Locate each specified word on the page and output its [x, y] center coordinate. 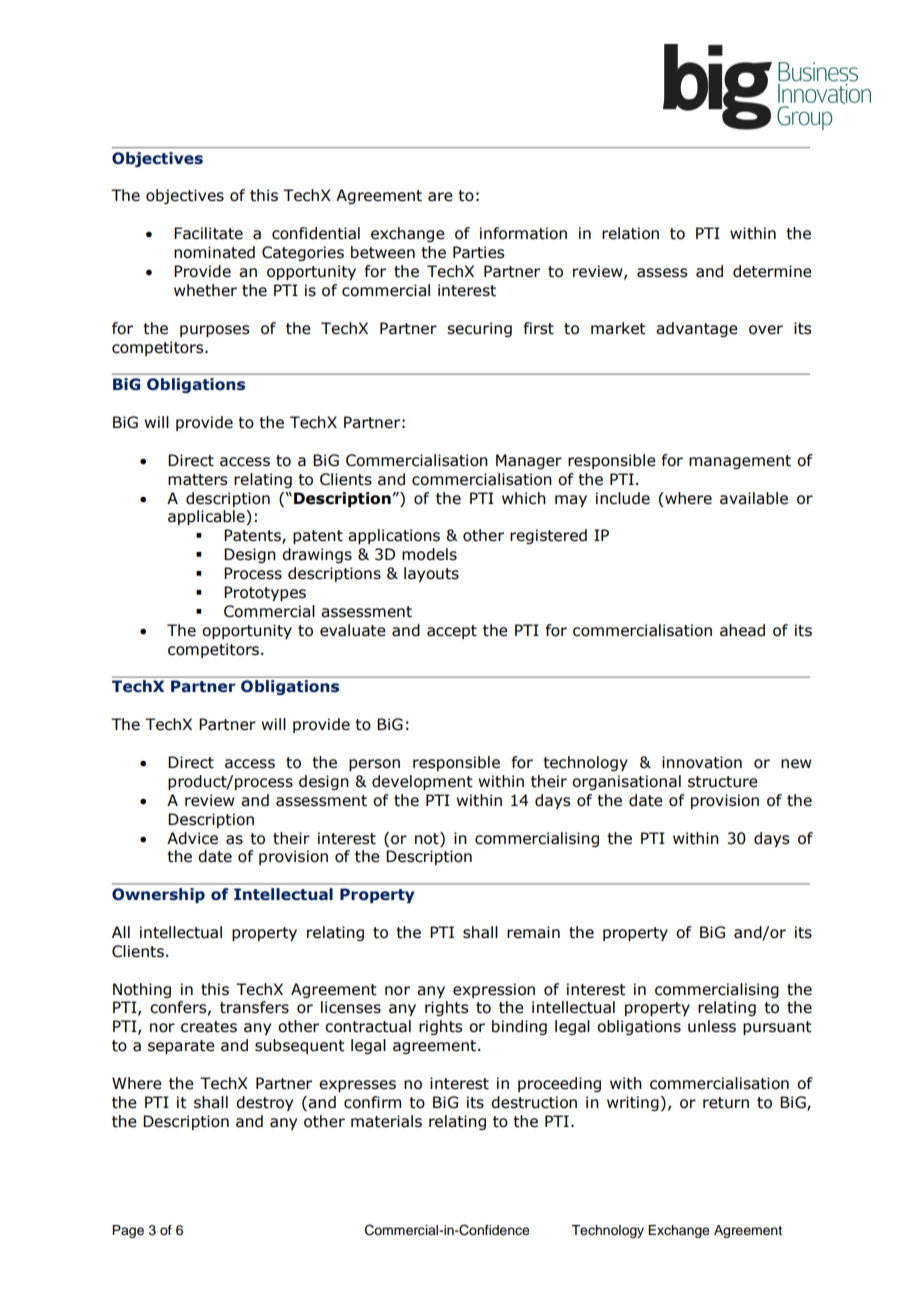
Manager [529, 461]
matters [197, 480]
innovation [702, 762]
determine [772, 271]
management [740, 462]
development [422, 782]
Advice [192, 838]
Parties [478, 252]
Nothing [142, 990]
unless [712, 1026]
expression [494, 990]
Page [128, 1231]
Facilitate [208, 233]
